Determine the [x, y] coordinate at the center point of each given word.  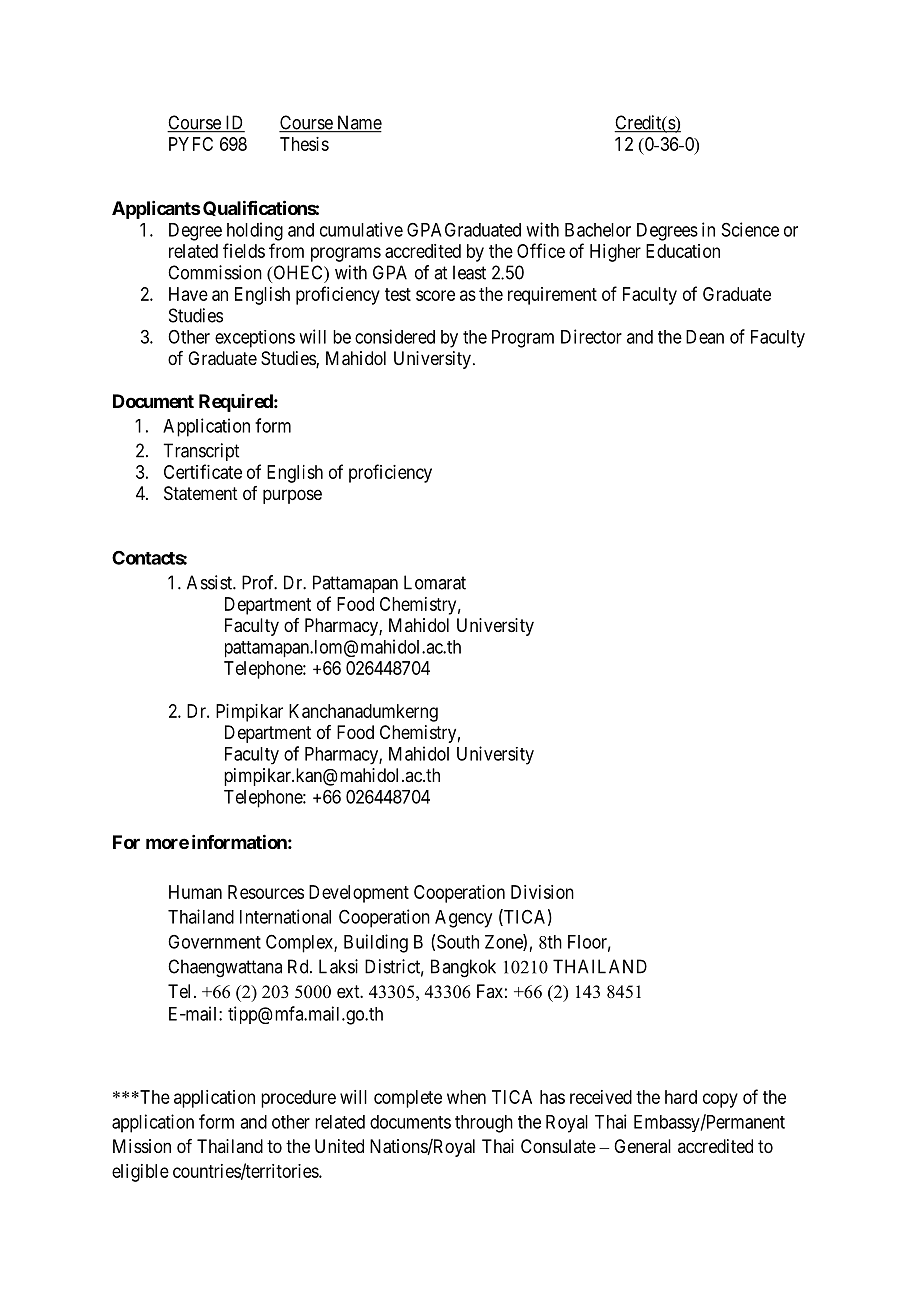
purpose [292, 496]
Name [358, 123]
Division [542, 892]
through [484, 1124]
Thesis [304, 144]
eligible [140, 1173]
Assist [210, 582]
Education [683, 251]
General [642, 1146]
